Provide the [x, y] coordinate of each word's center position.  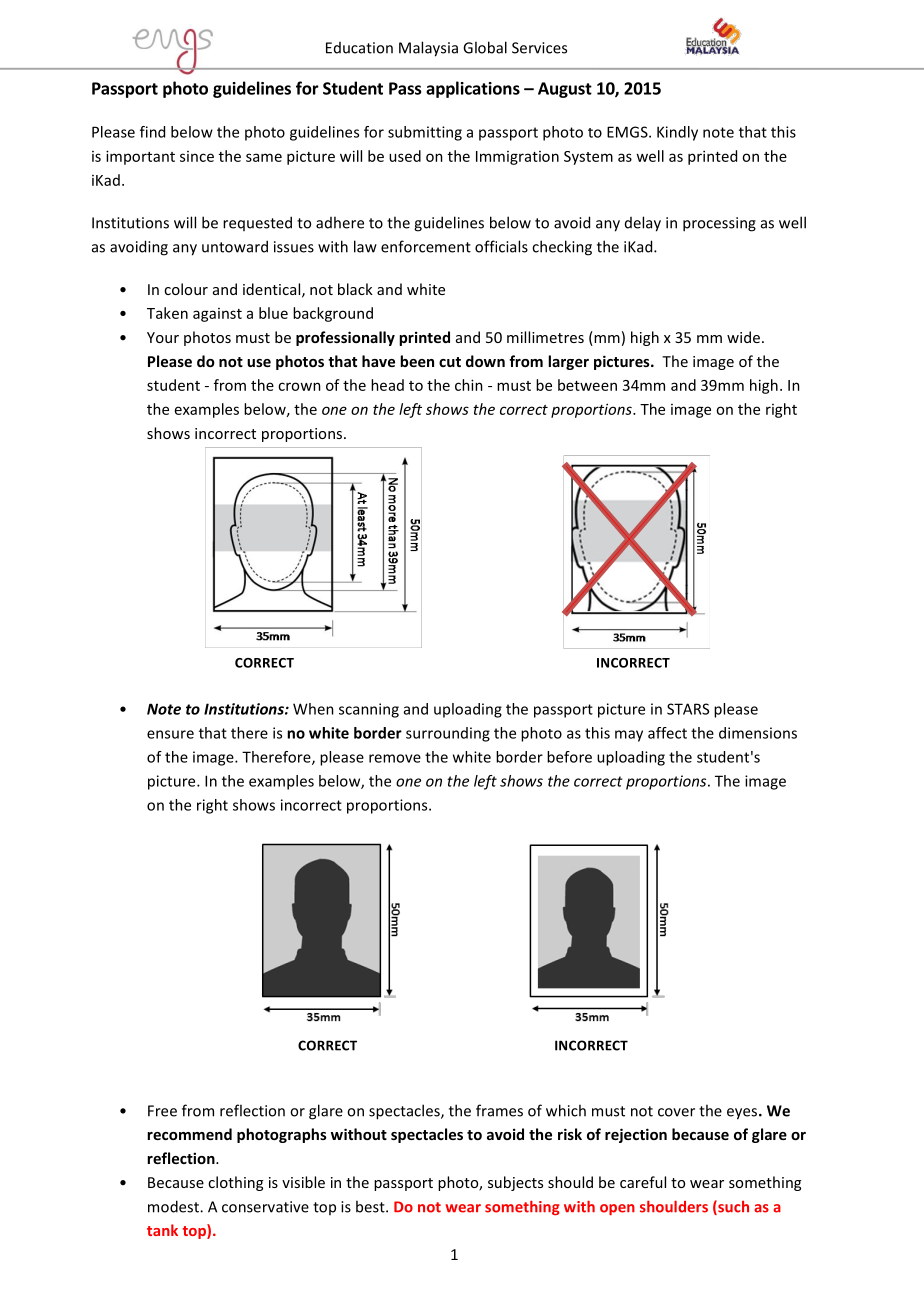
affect [667, 733]
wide [743, 337]
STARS [688, 709]
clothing [235, 1183]
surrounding [448, 734]
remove [395, 758]
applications [473, 89]
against [217, 315]
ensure [170, 734]
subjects [515, 1183]
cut [450, 362]
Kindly [677, 133]
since [197, 156]
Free [162, 1111]
